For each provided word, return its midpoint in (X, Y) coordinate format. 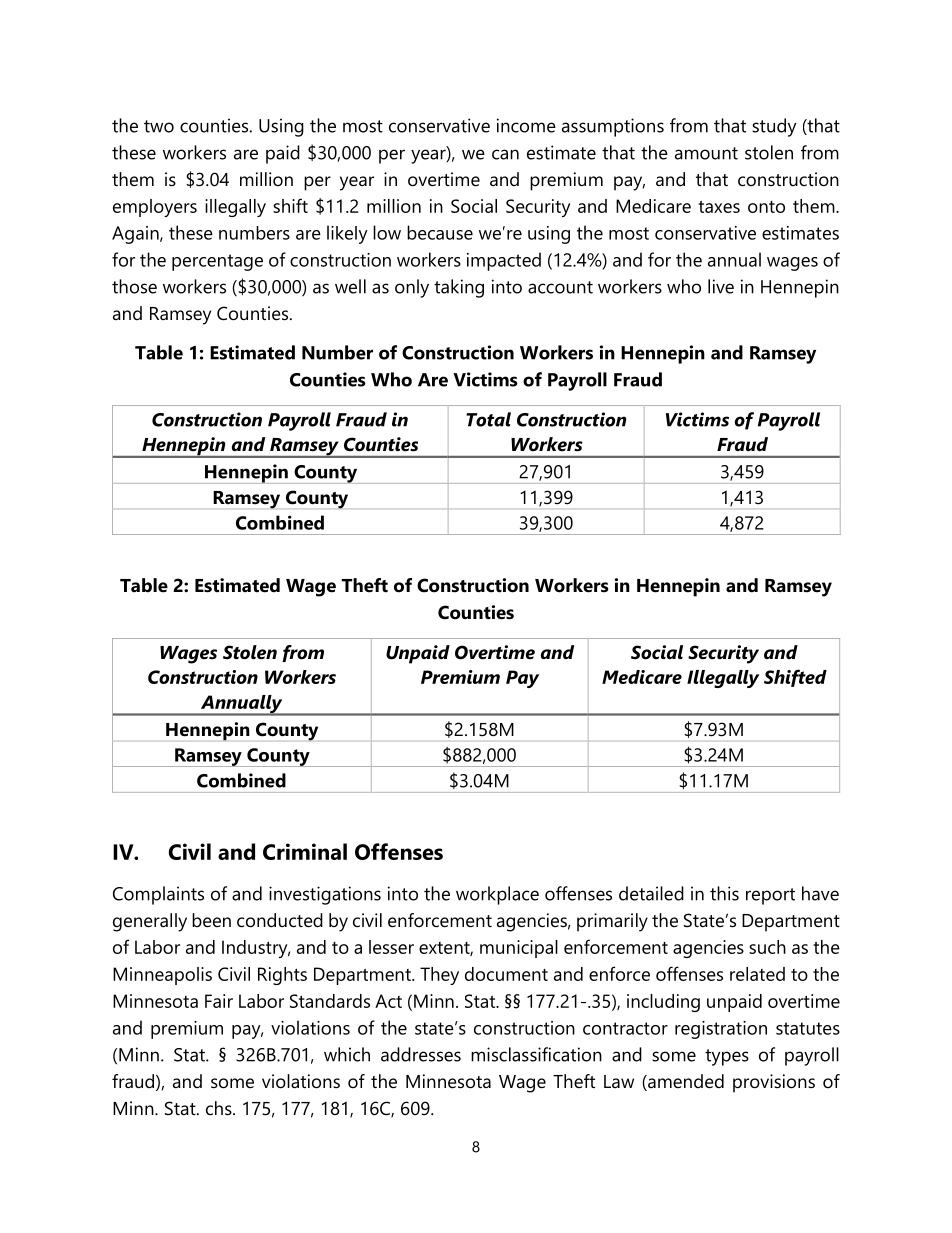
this (724, 893)
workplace (497, 895)
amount (706, 153)
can (505, 154)
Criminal (305, 851)
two (159, 126)
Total (488, 419)
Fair (219, 1001)
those (134, 286)
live (721, 286)
